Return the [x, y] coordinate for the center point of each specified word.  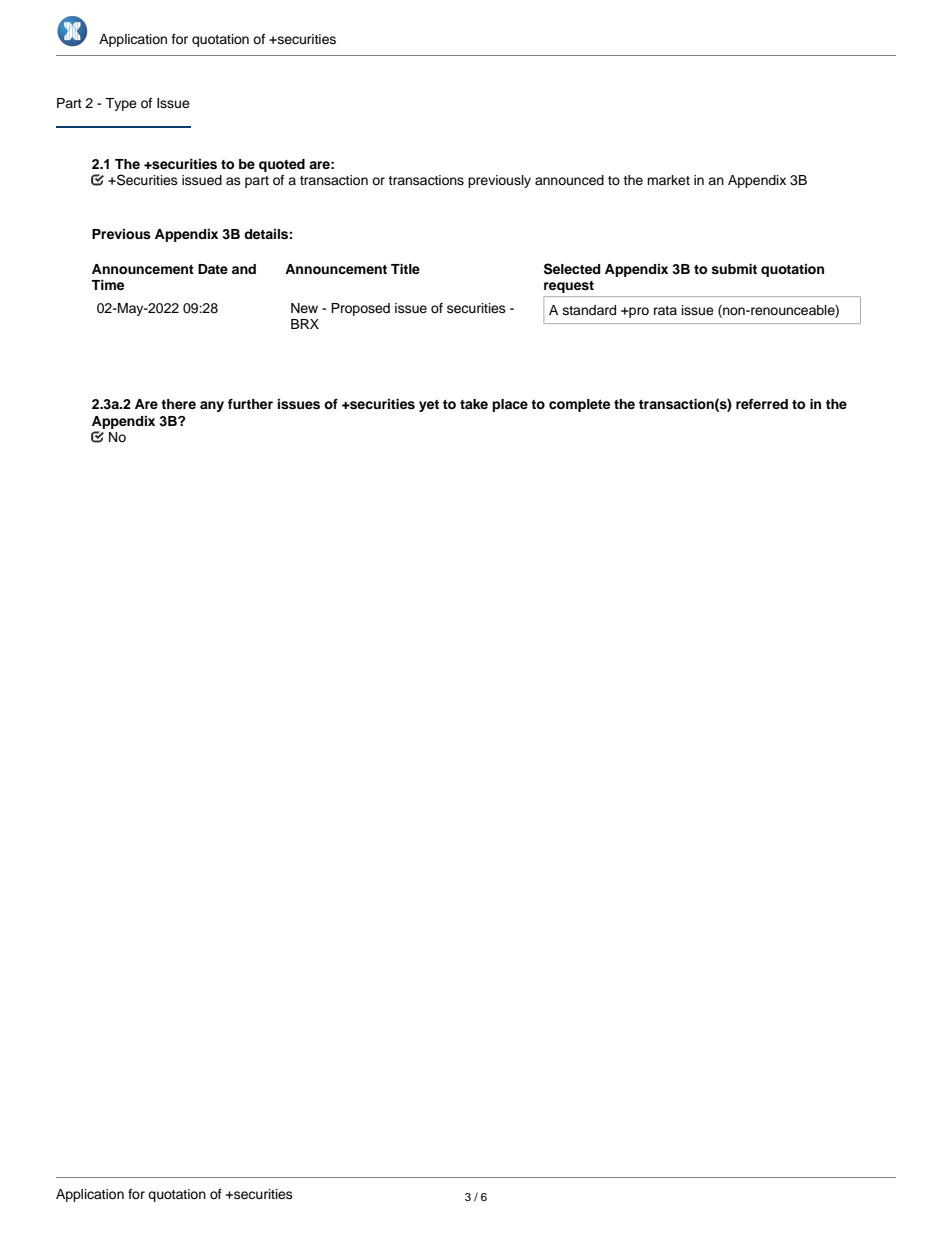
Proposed [360, 309]
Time [107, 285]
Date [213, 269]
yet [429, 406]
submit [734, 269]
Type [121, 104]
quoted [282, 165]
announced [569, 180]
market [668, 180]
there [178, 404]
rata [665, 310]
